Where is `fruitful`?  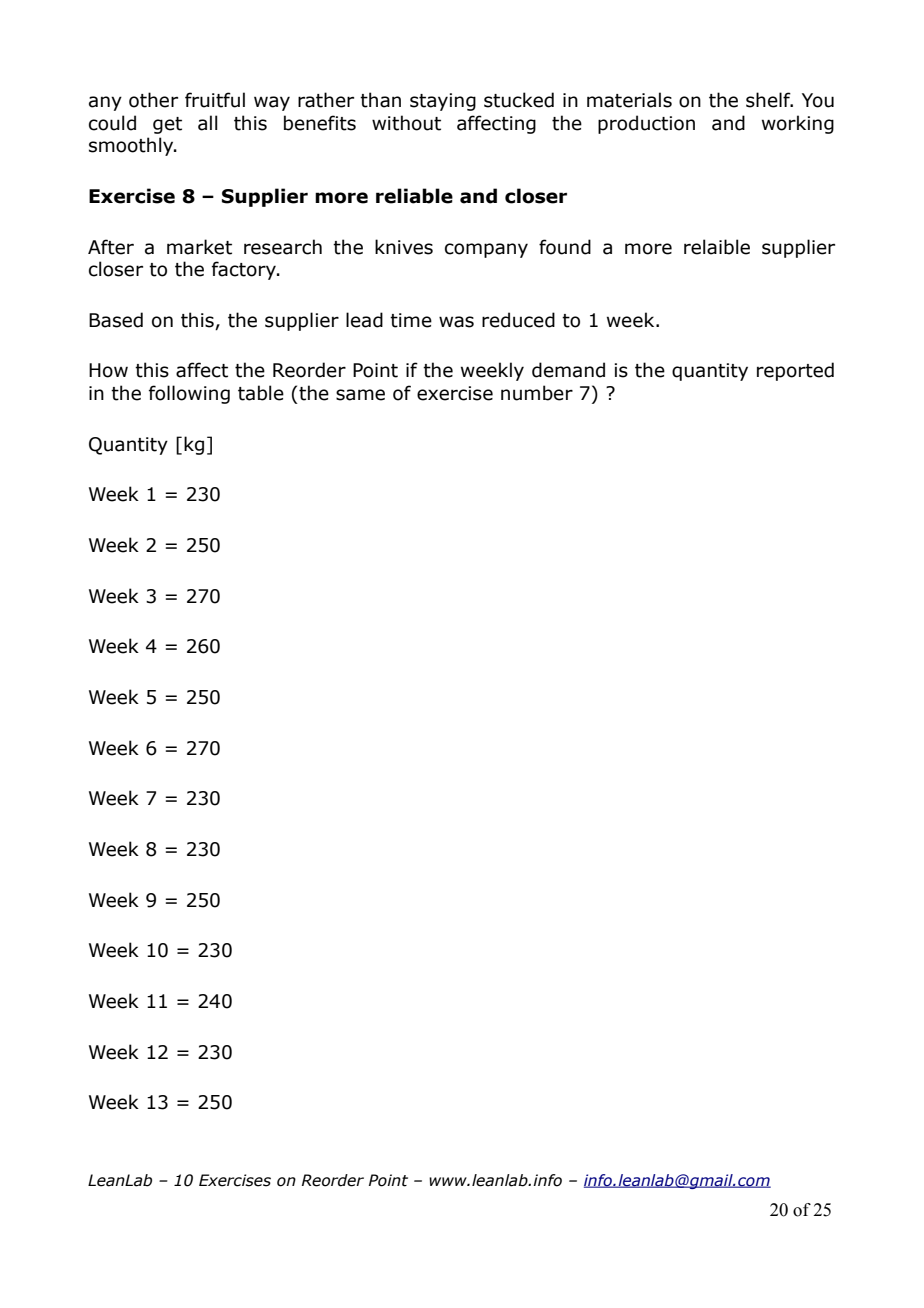
fruitful is located at coordinates (215, 100).
